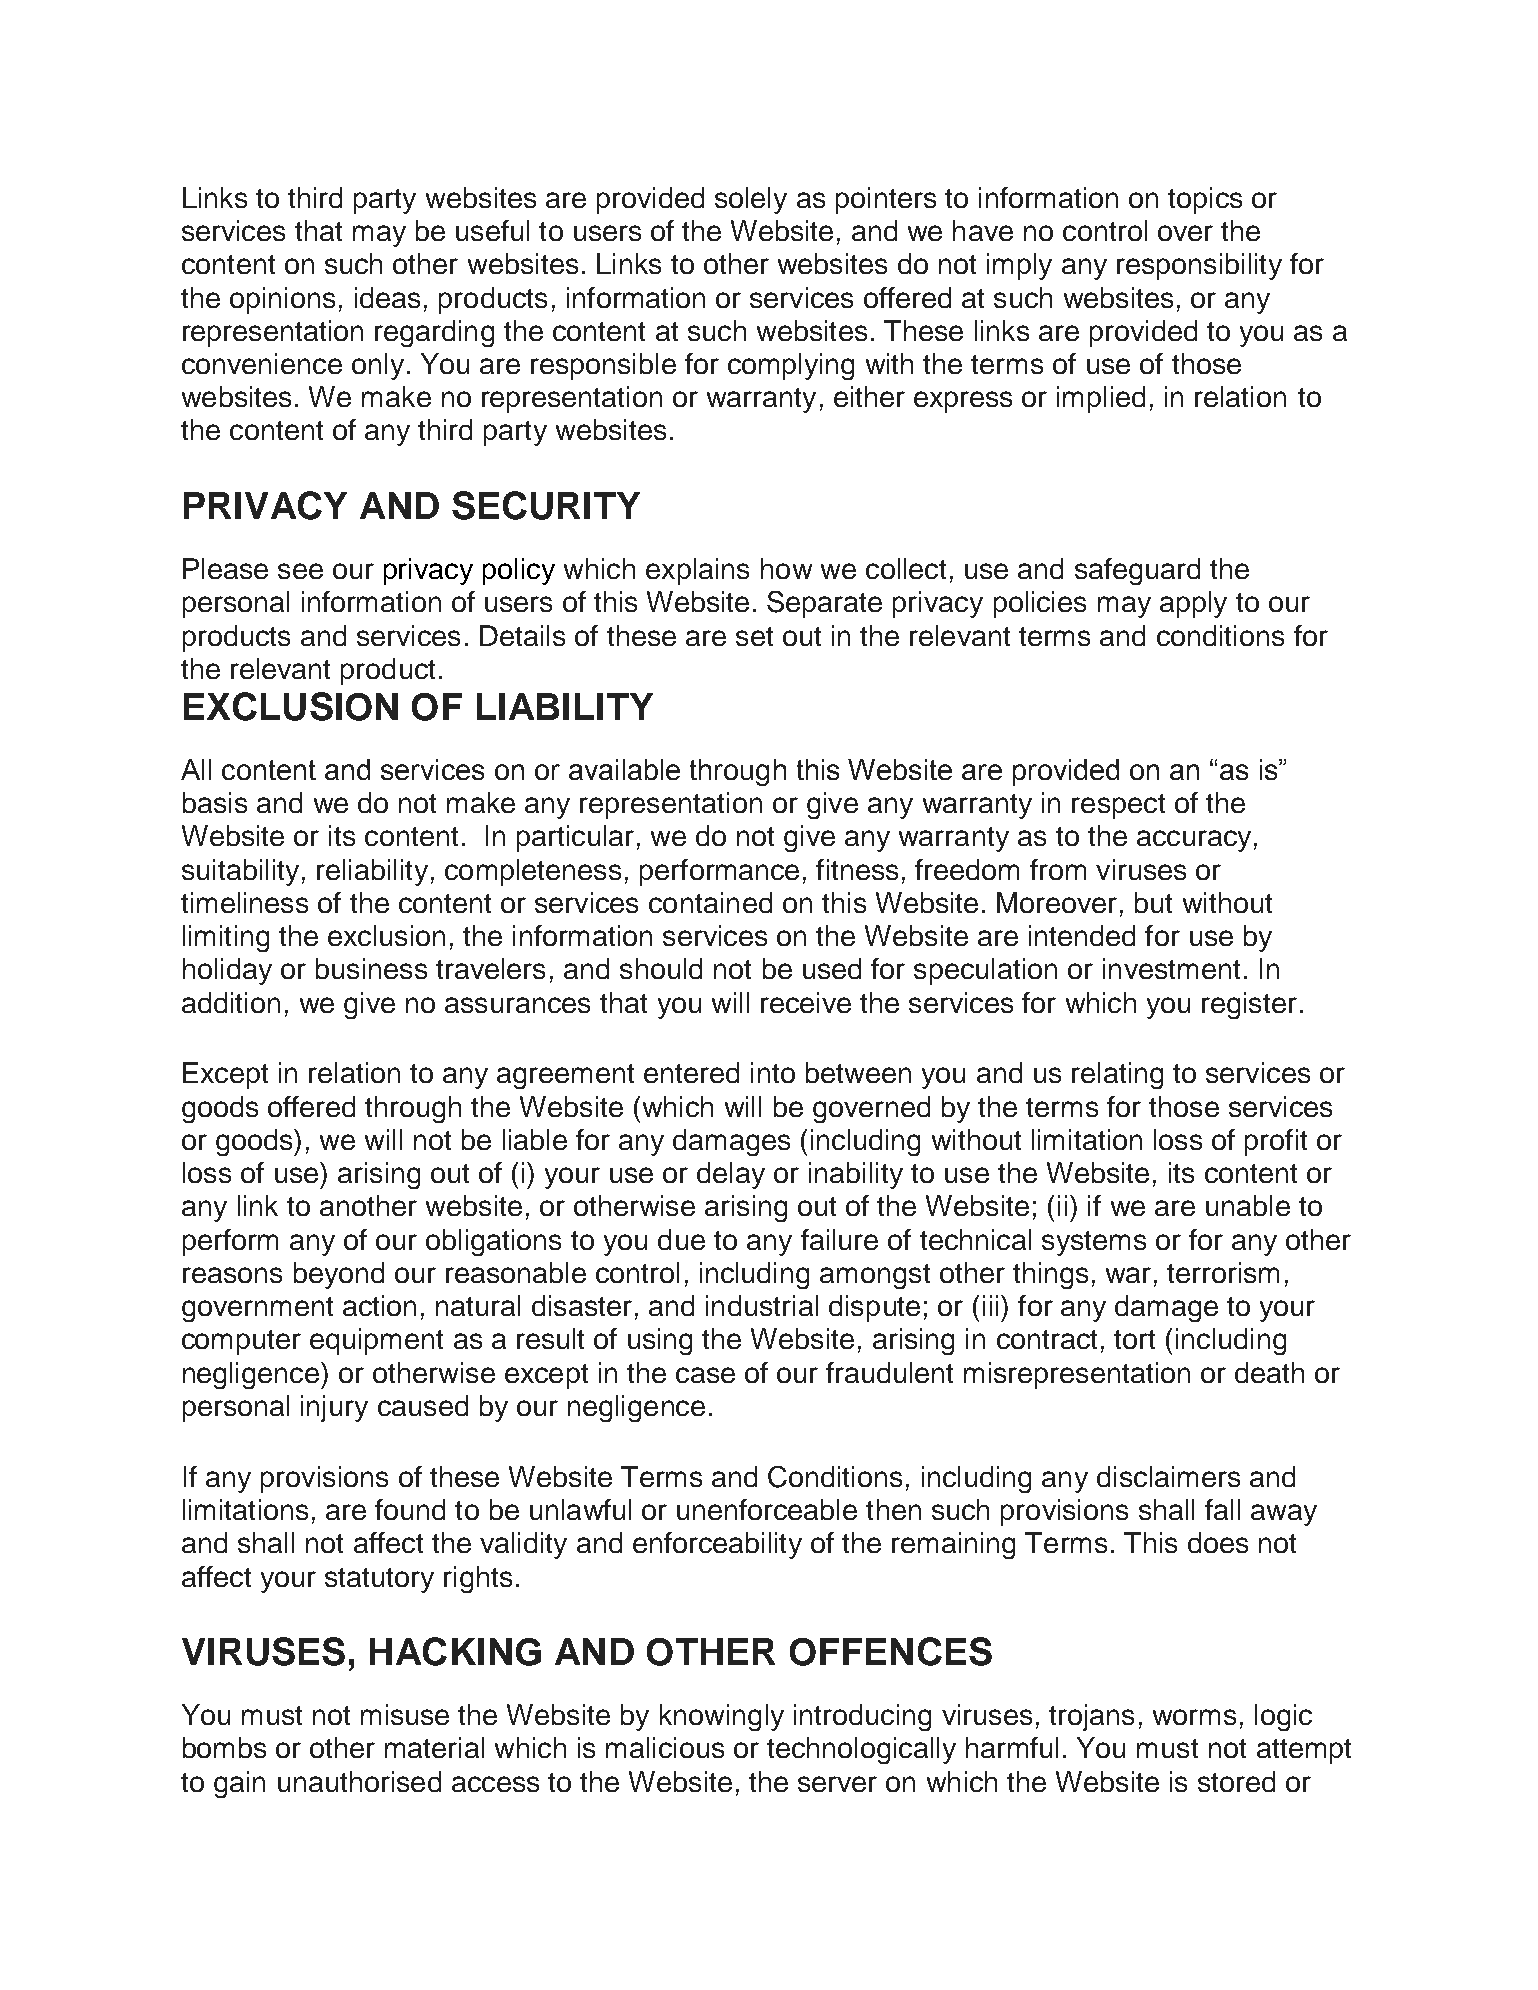  What do you see at coordinates (1118, 806) in the document?
I see `respect` at bounding box center [1118, 806].
